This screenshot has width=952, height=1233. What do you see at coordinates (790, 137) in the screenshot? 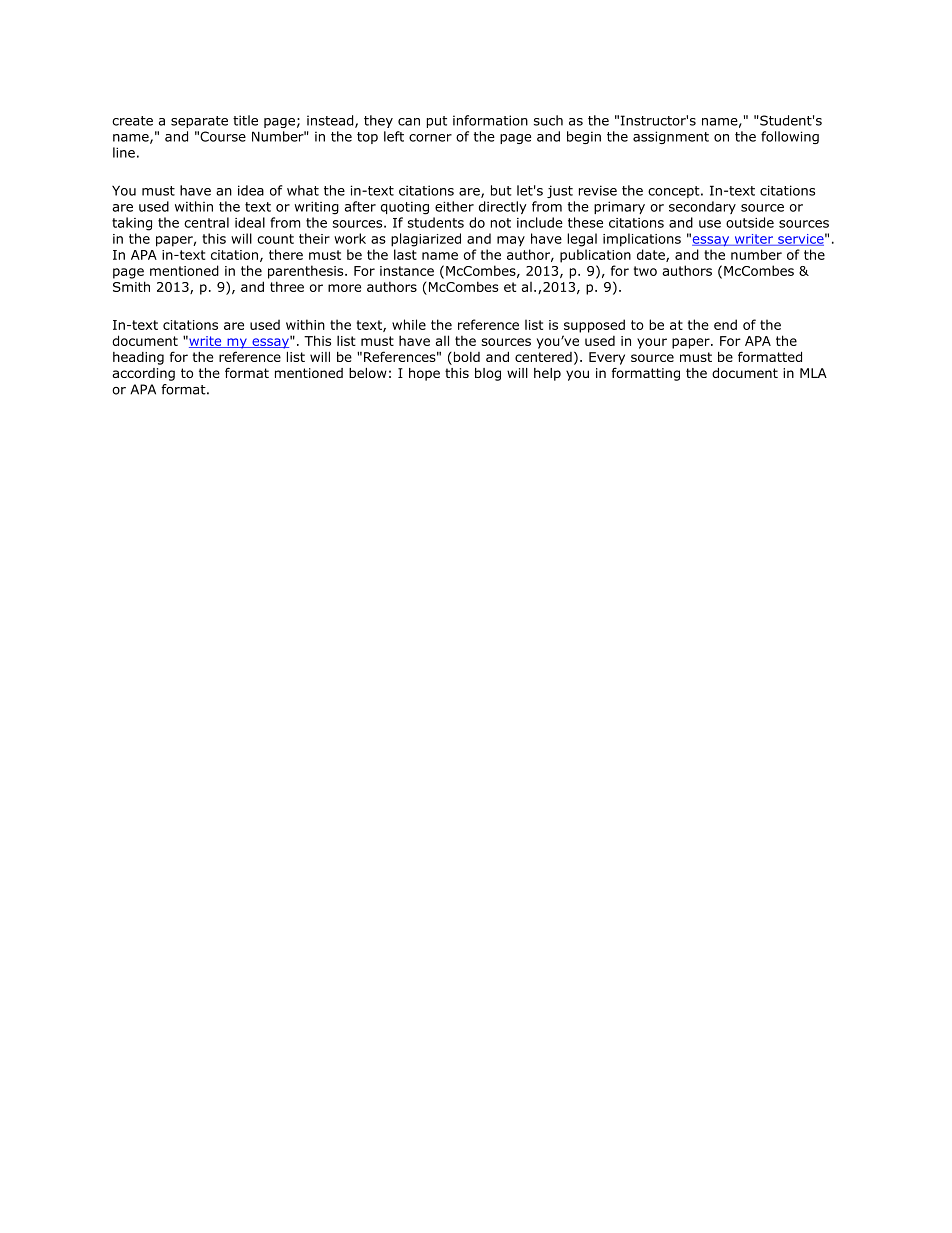
I see `following` at bounding box center [790, 137].
